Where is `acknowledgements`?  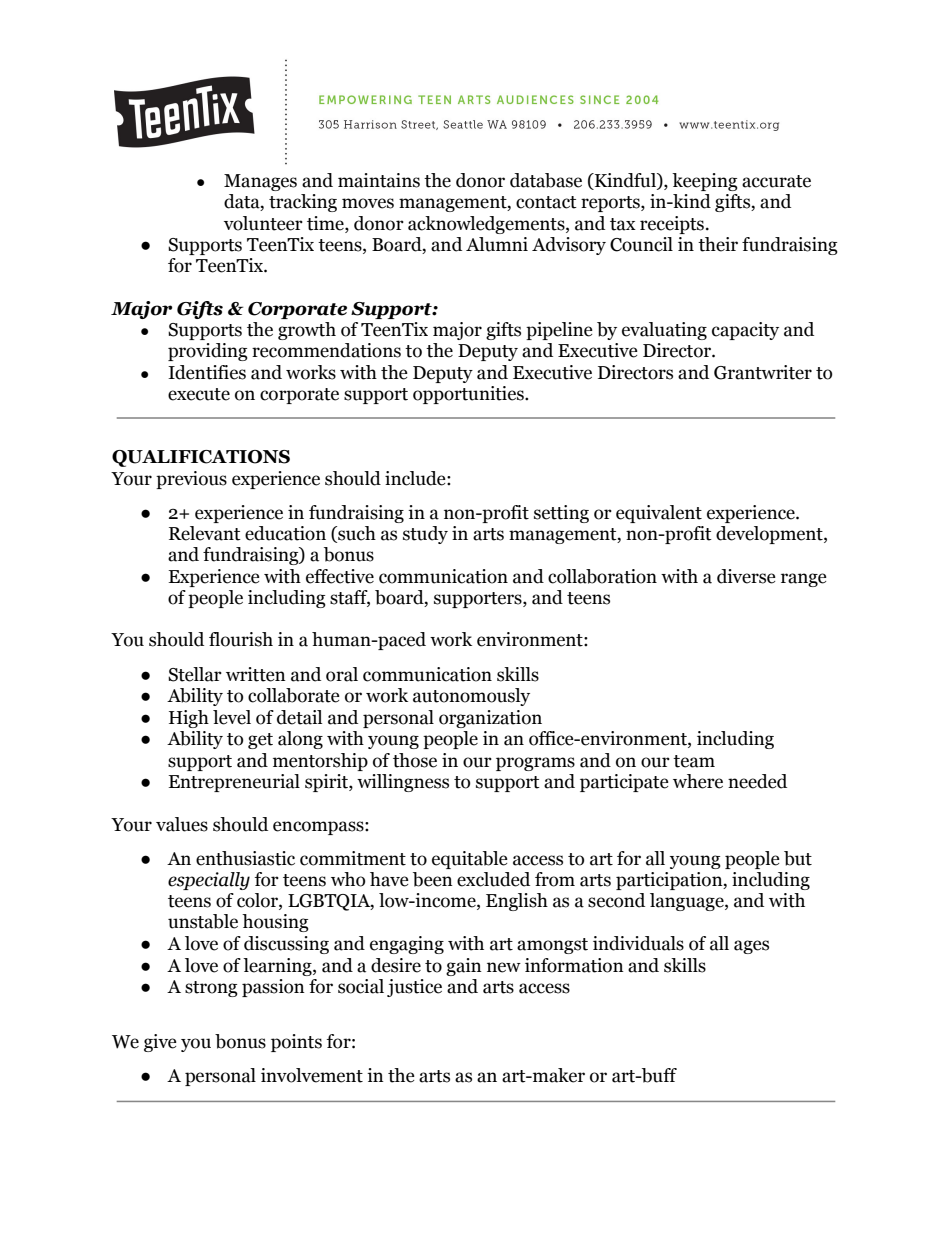
acknowledgements is located at coordinates (487, 225).
